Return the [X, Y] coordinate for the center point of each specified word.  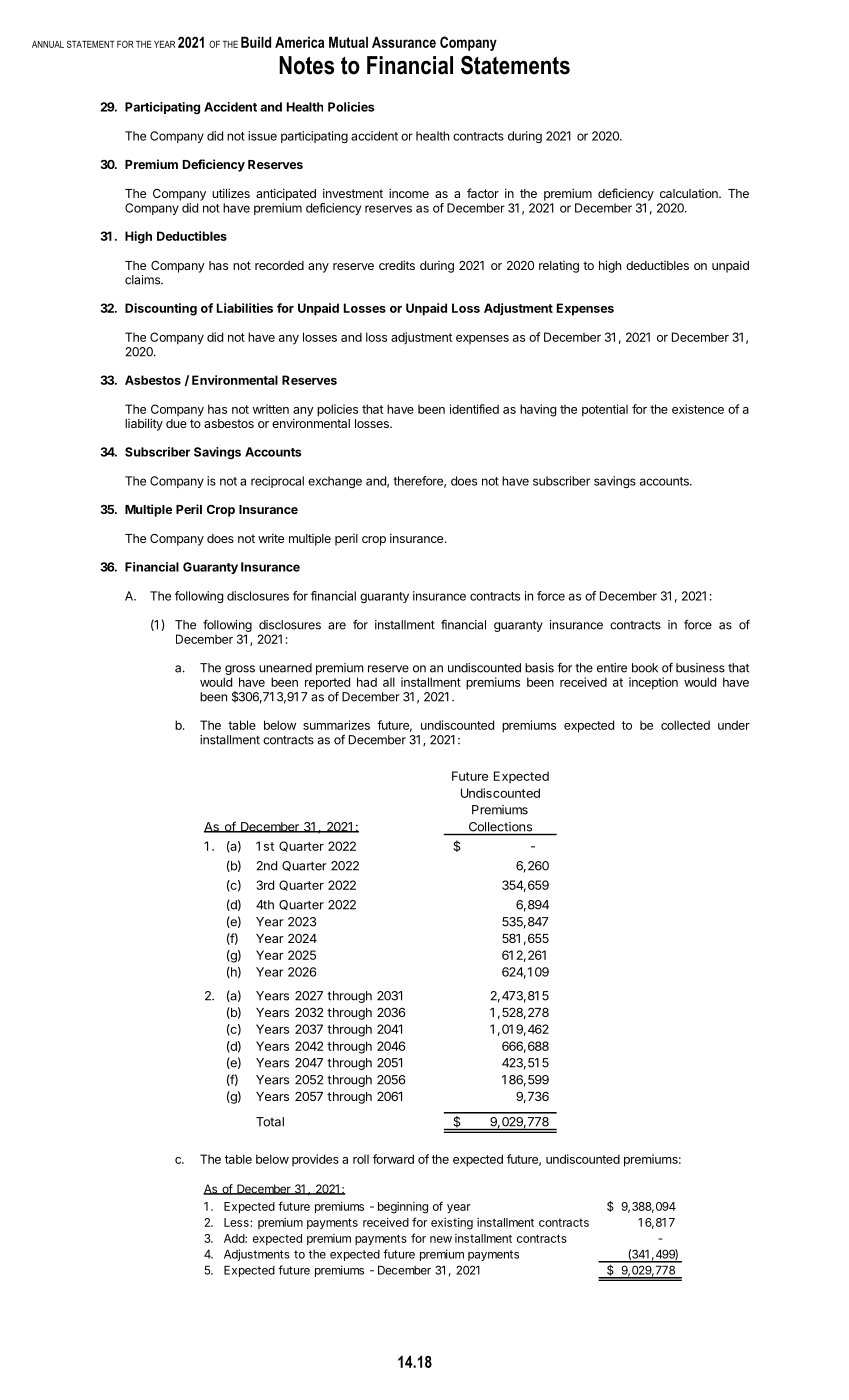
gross [239, 671]
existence [698, 409]
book [645, 668]
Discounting [161, 309]
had [367, 682]
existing [452, 1224]
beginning [403, 1208]
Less [237, 1222]
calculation [690, 193]
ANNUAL [48, 44]
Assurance [404, 42]
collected [685, 725]
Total [270, 1122]
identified [474, 409]
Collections [500, 827]
